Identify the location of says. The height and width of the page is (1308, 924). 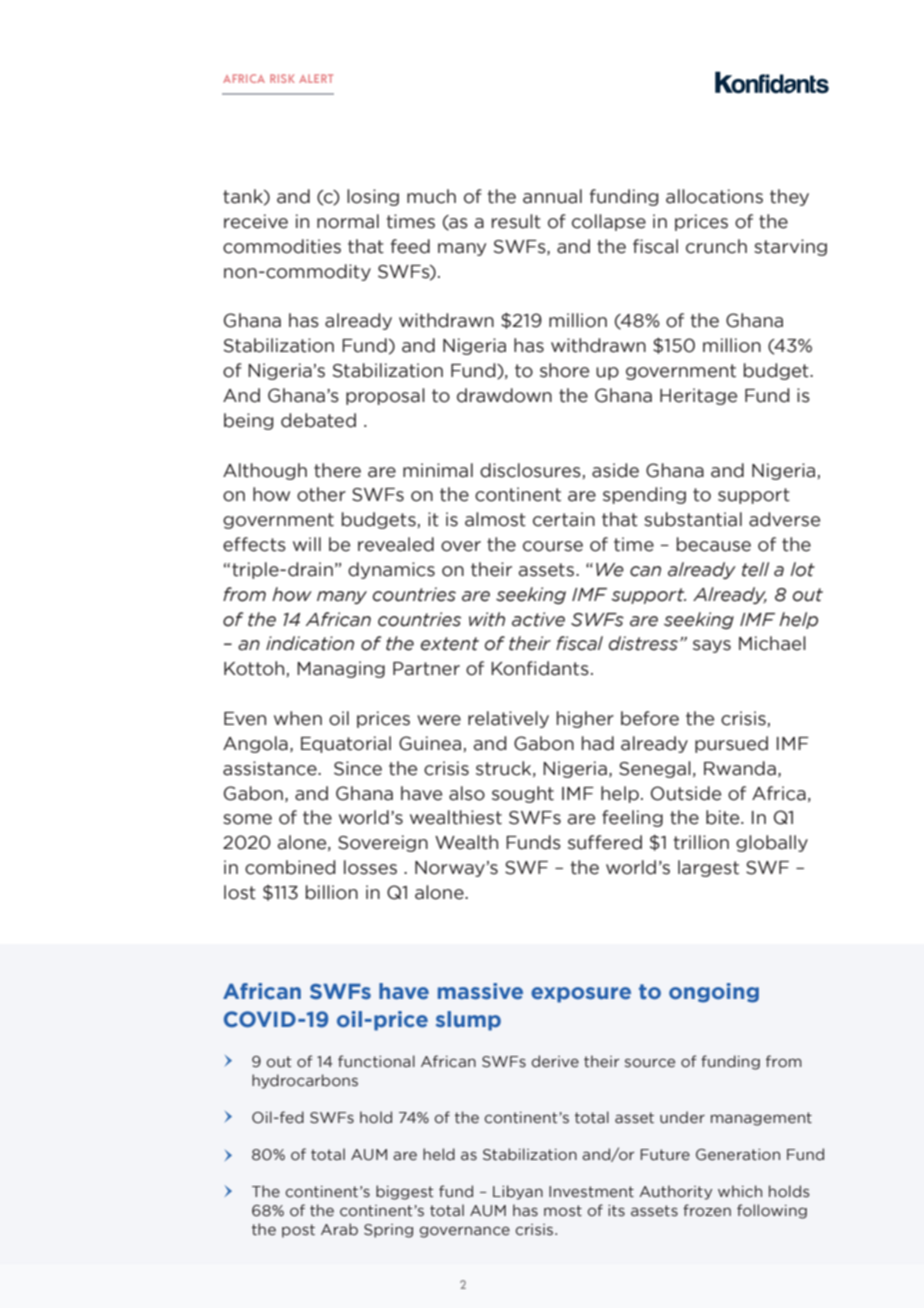
(712, 646).
